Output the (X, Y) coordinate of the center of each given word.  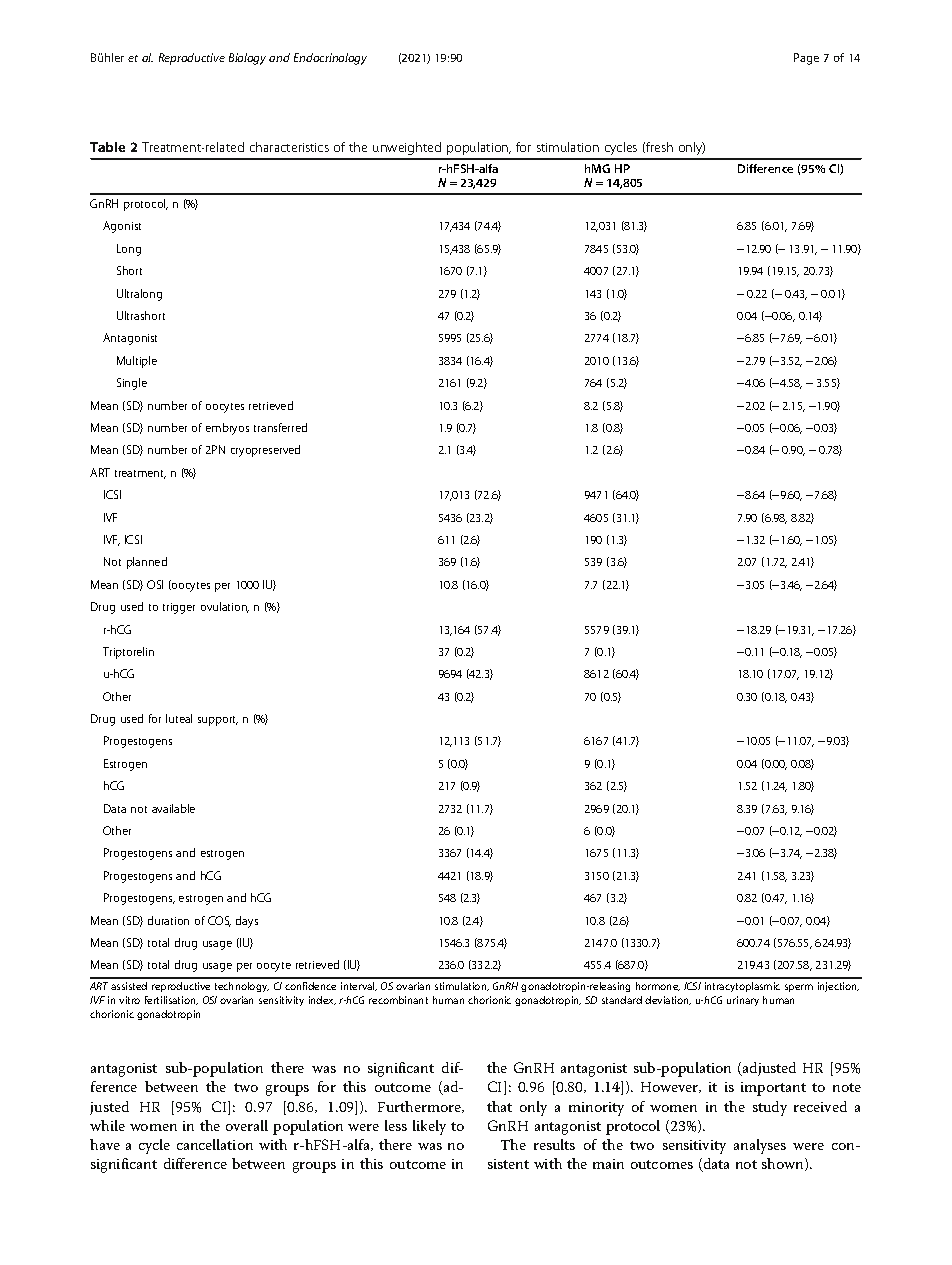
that (499, 1106)
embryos (227, 429)
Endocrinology (330, 59)
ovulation (225, 607)
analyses (760, 1146)
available (173, 808)
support (218, 721)
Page (806, 59)
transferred (280, 427)
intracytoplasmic (742, 987)
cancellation (215, 1144)
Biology (247, 59)
